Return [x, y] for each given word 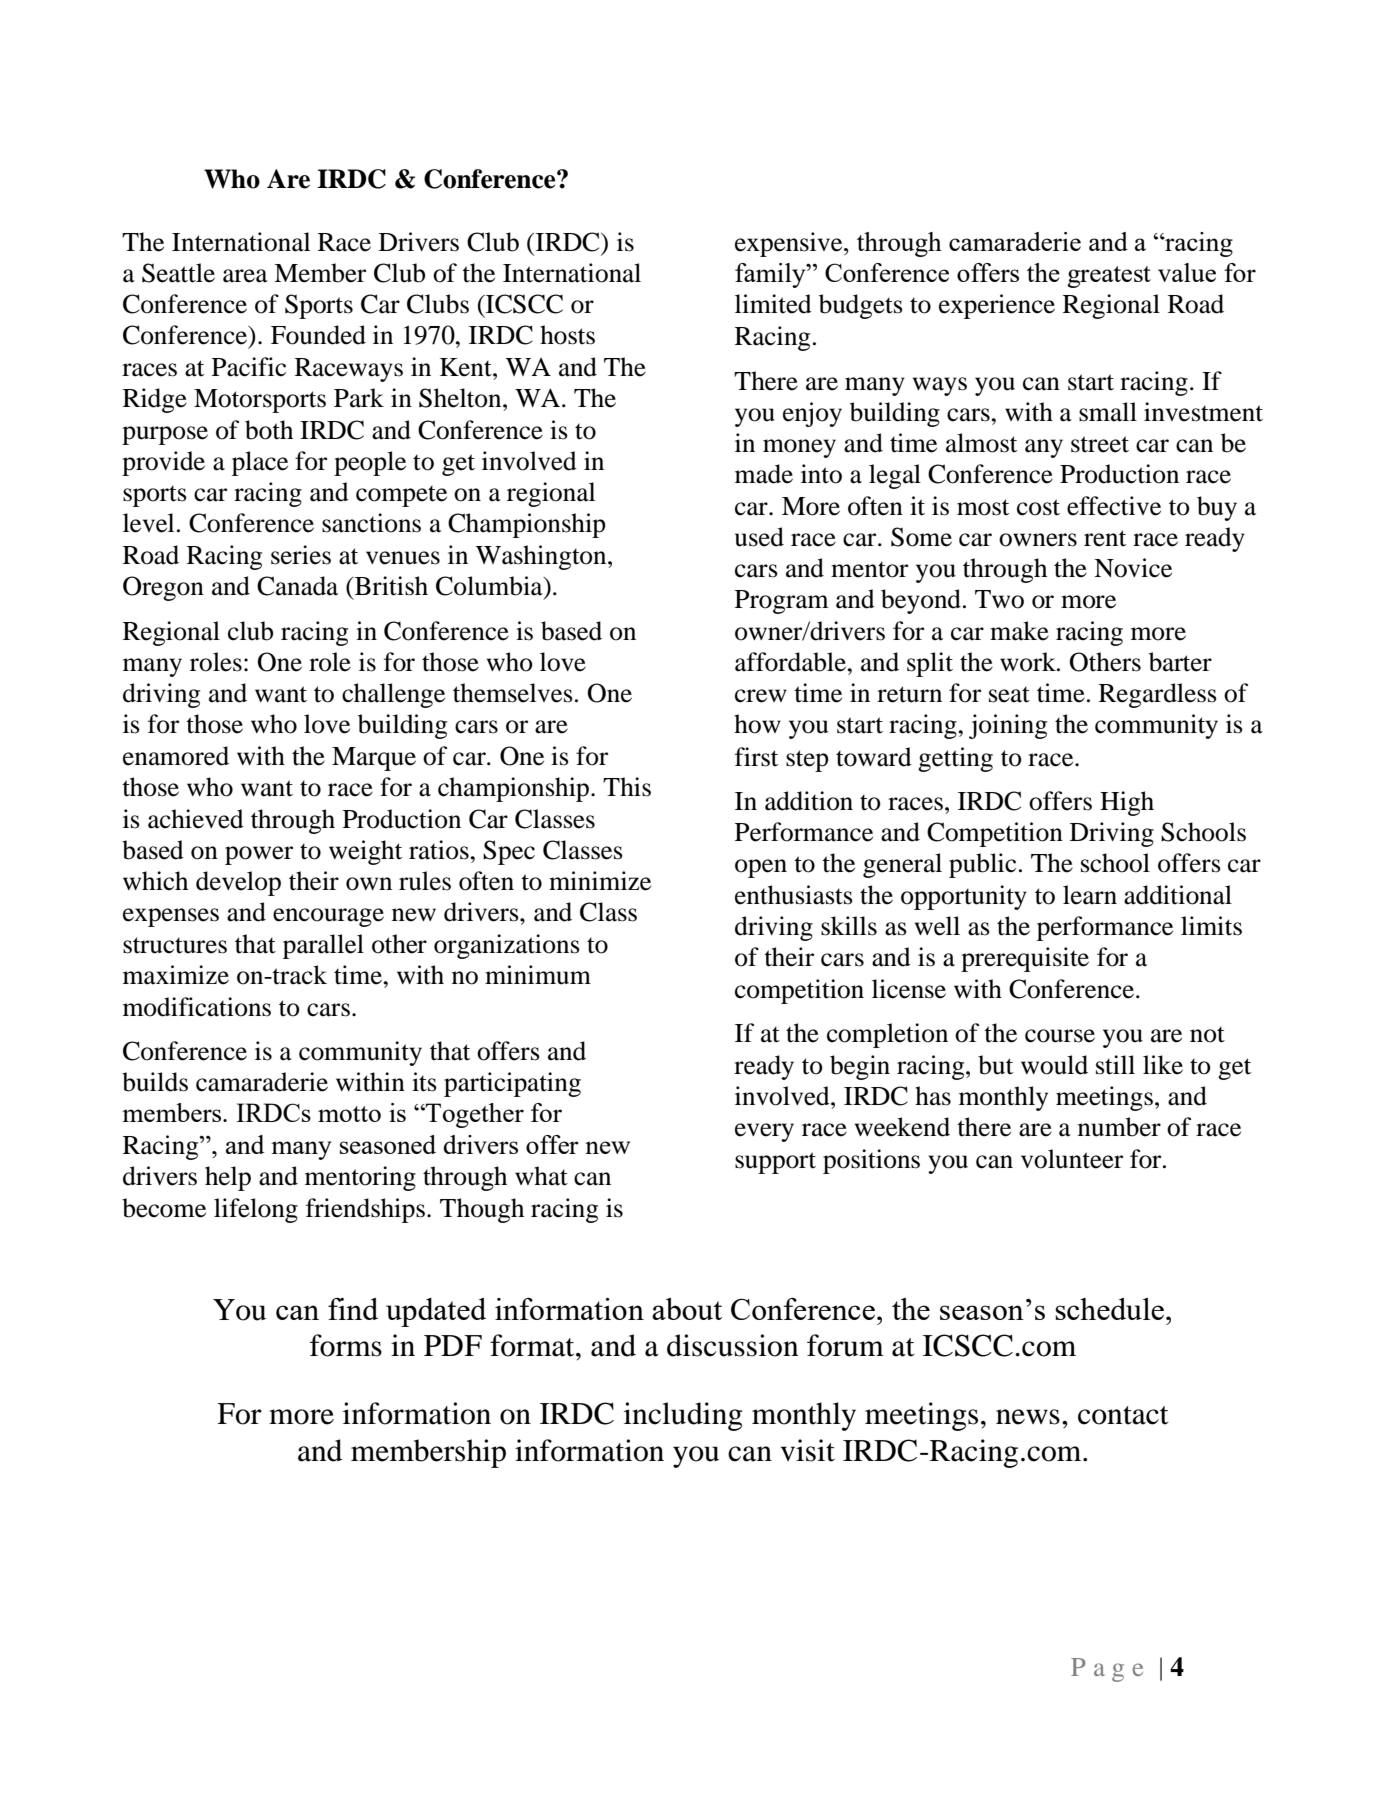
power [259, 855]
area [245, 276]
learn [1090, 895]
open [761, 868]
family [771, 275]
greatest [1109, 277]
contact [1123, 1415]
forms [346, 1345]
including [683, 1416]
